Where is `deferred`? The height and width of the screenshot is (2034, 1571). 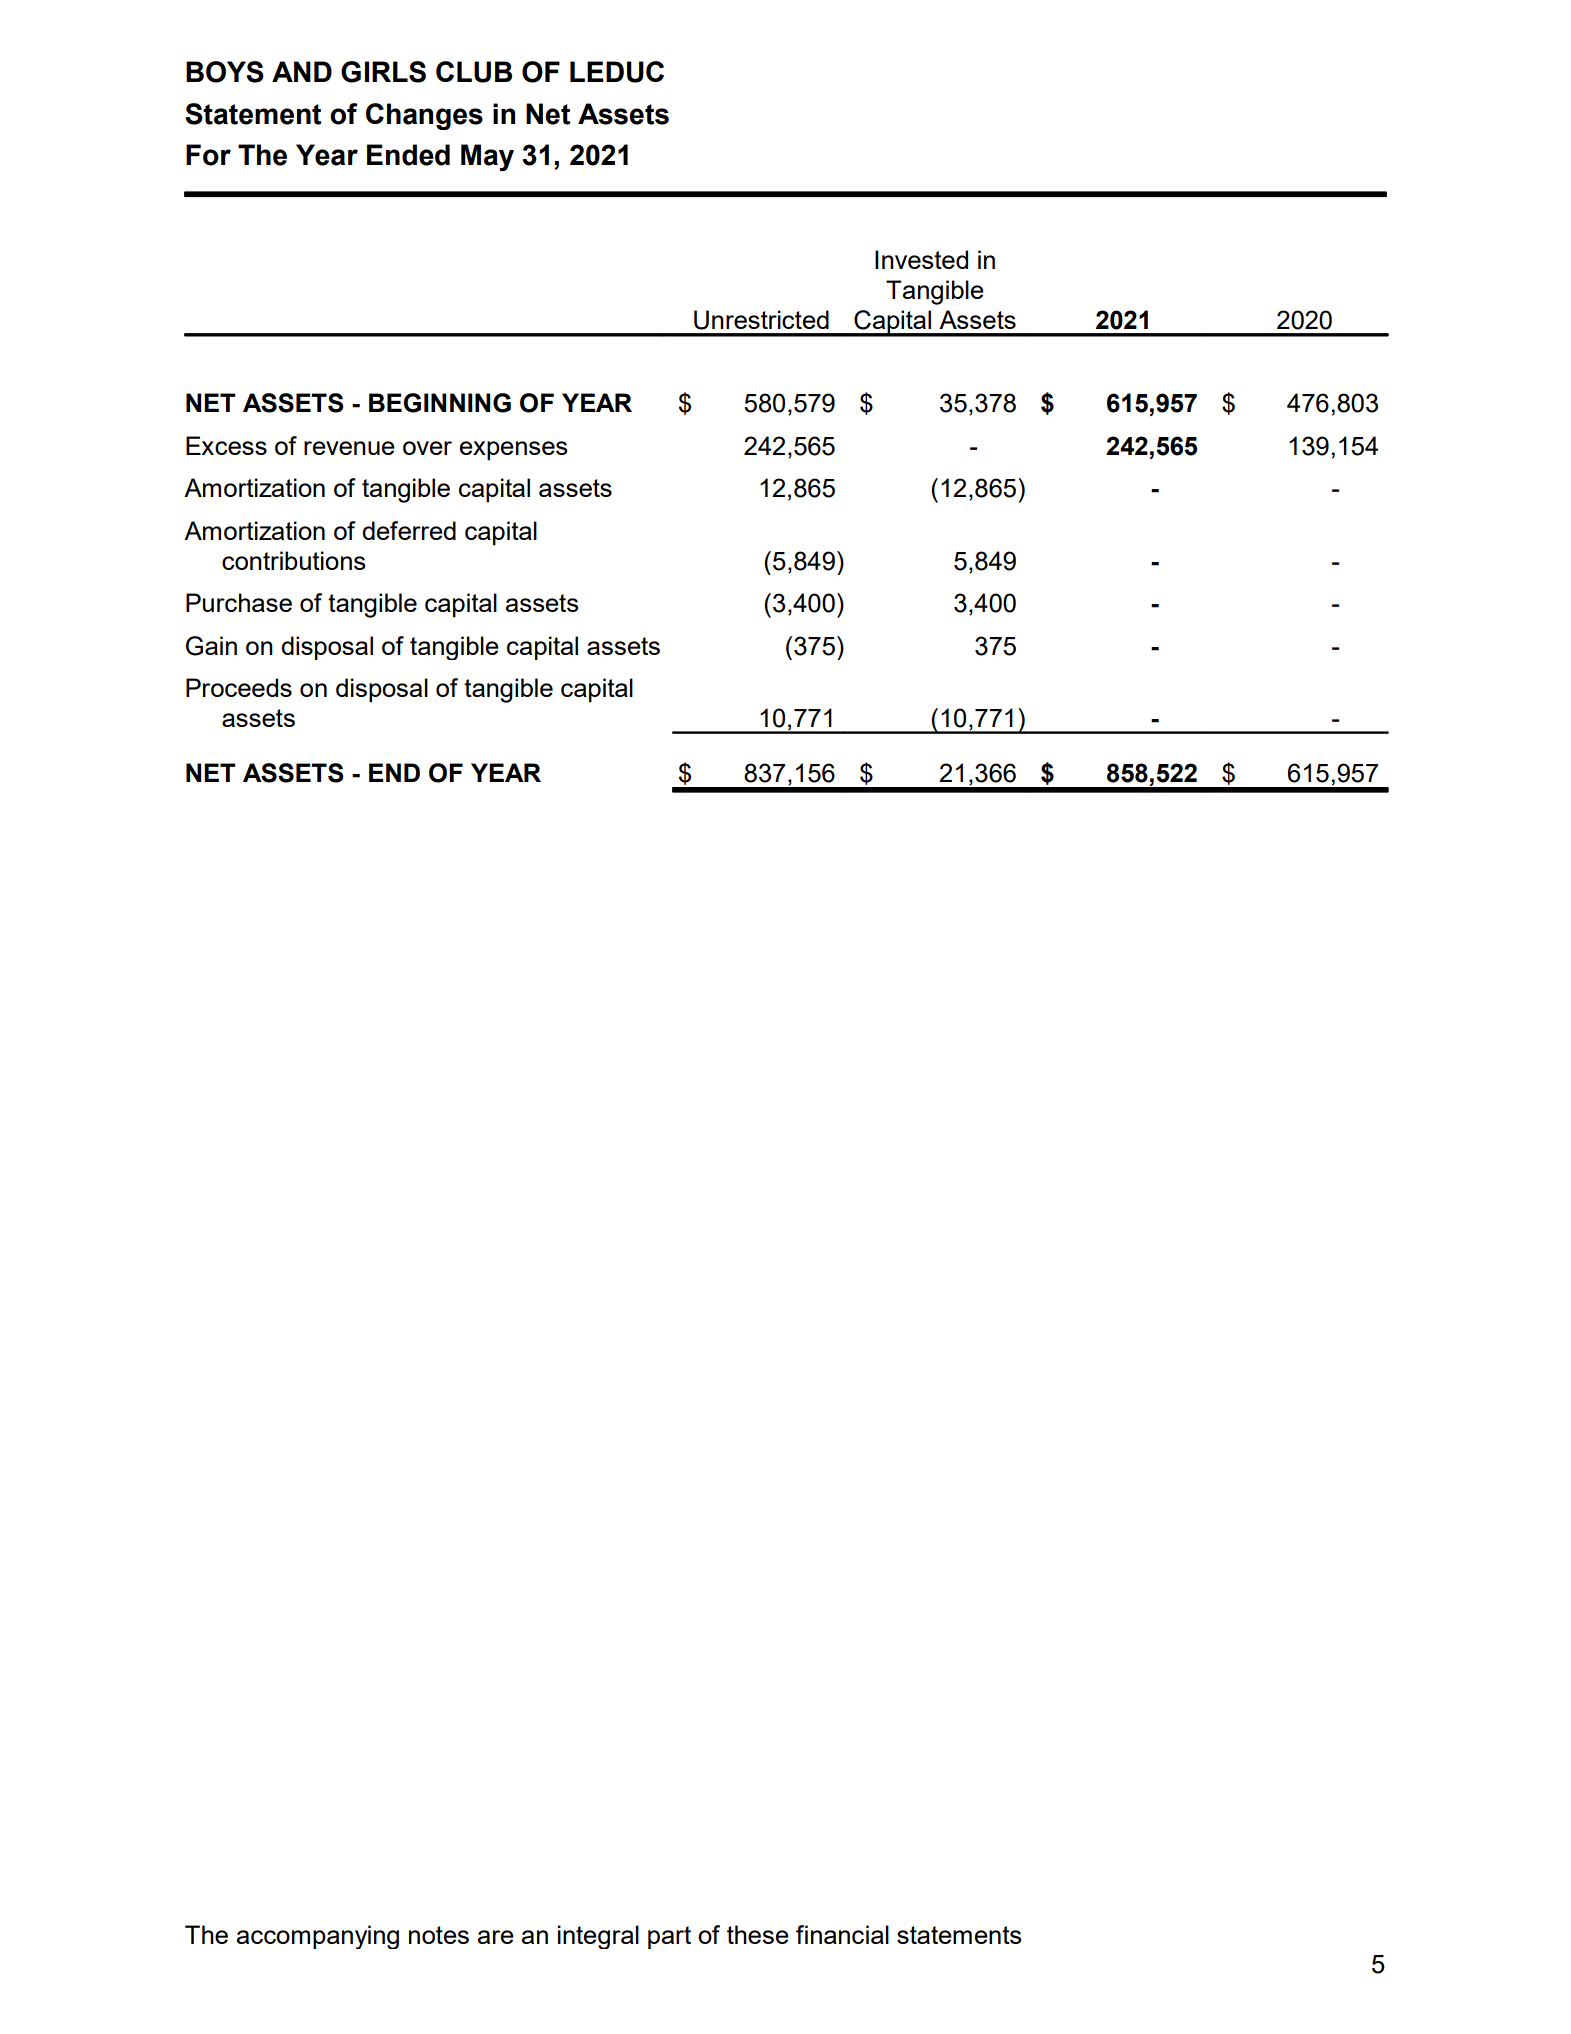 deferred is located at coordinates (409, 530).
